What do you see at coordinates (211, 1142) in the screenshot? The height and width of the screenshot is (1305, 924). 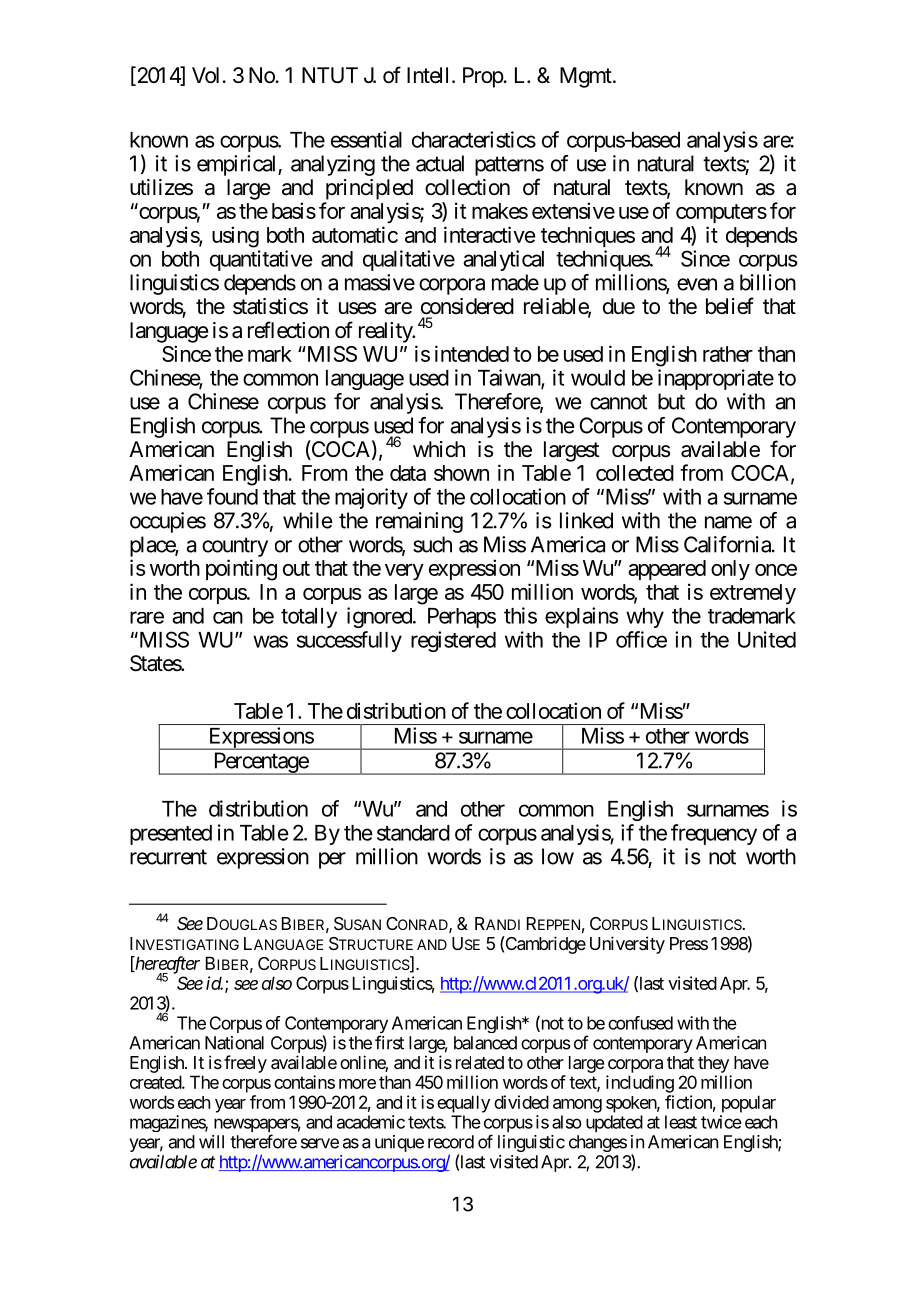 I see `will` at bounding box center [211, 1142].
